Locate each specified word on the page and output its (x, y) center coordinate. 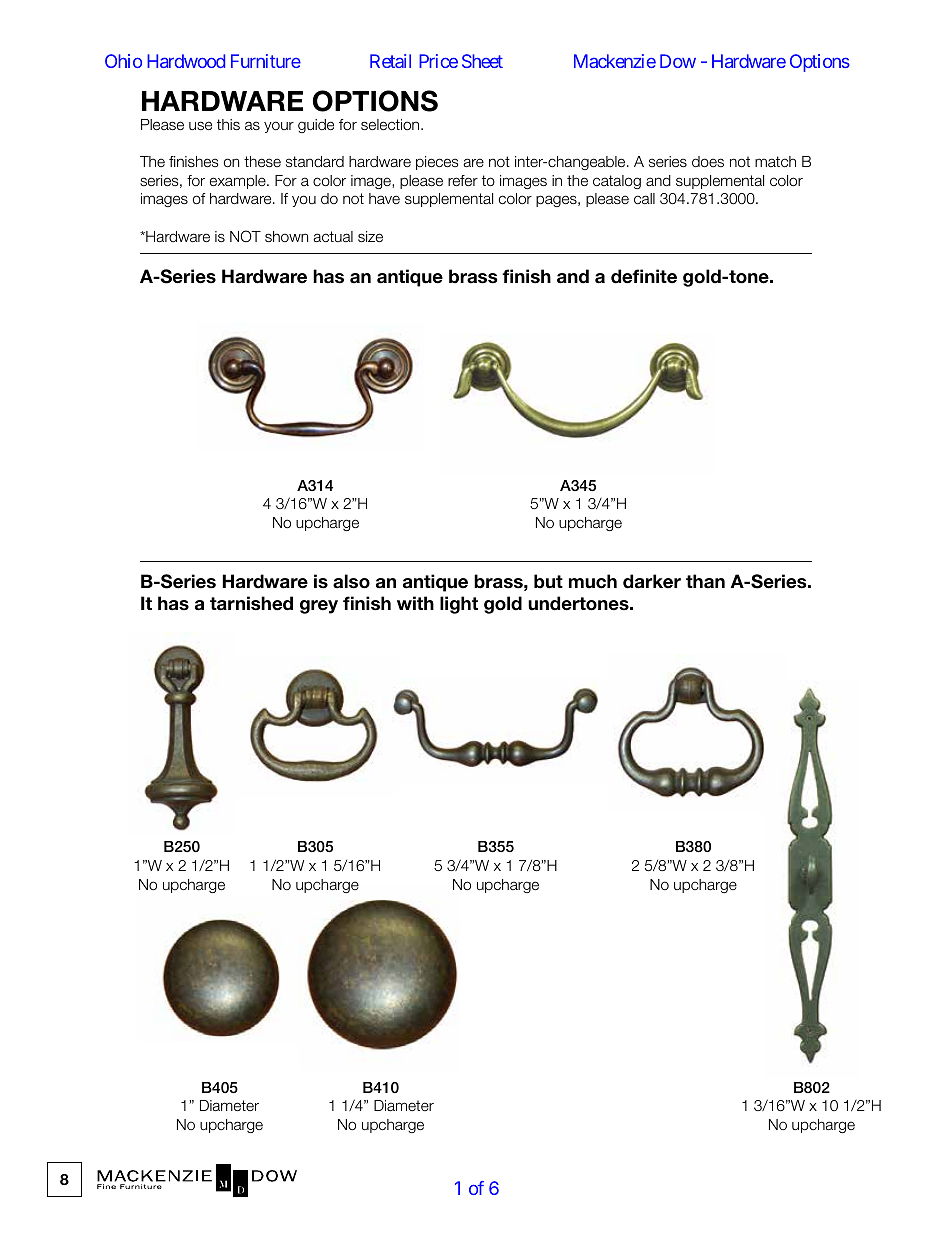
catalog (617, 182)
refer (463, 180)
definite (644, 276)
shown (286, 236)
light (459, 605)
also (351, 581)
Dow (678, 61)
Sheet (482, 61)
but (548, 581)
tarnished (251, 603)
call (644, 198)
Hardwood (186, 61)
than (705, 581)
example (239, 182)
